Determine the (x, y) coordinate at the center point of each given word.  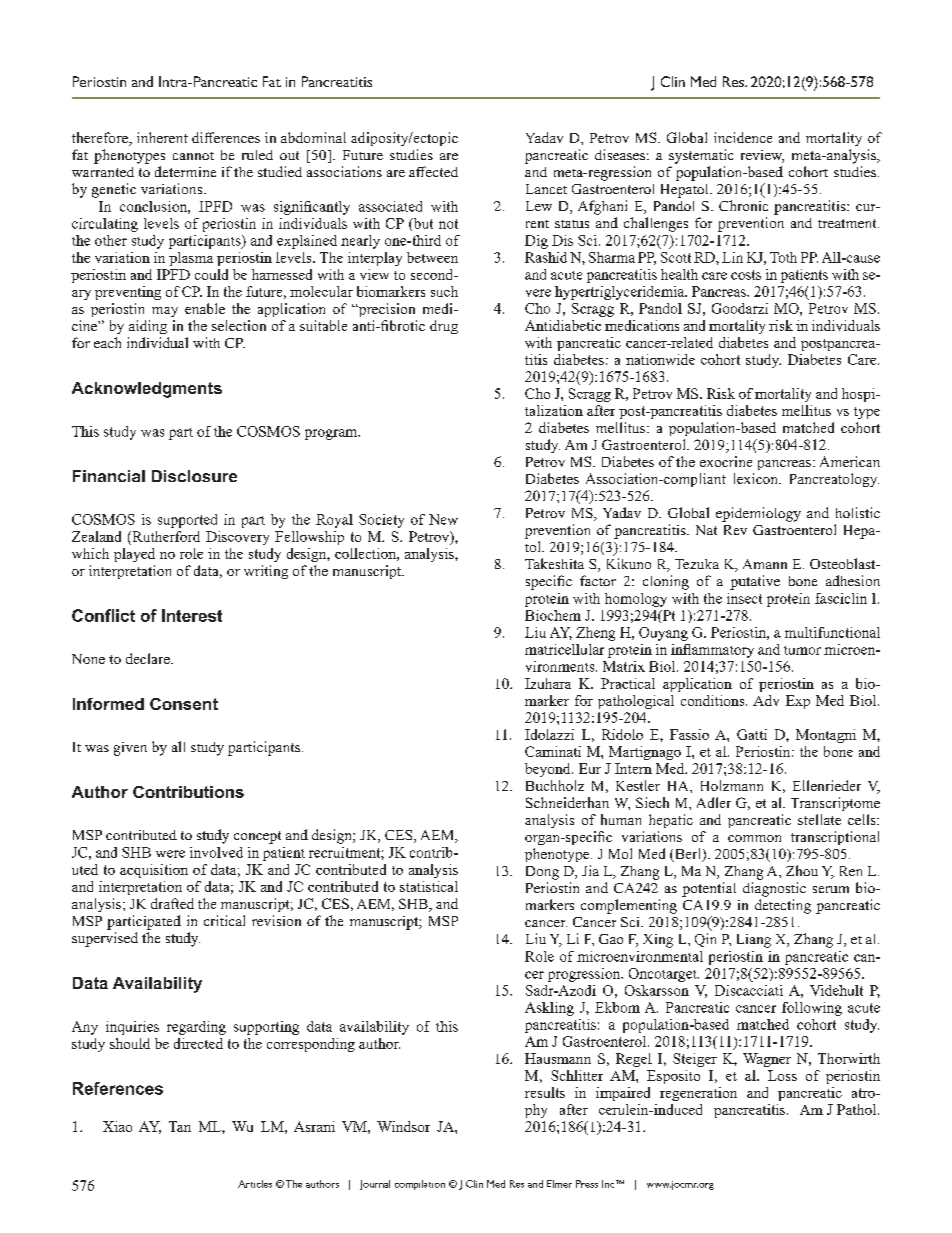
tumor (802, 650)
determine (185, 171)
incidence (743, 137)
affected (433, 171)
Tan (180, 1126)
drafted (172, 903)
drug (444, 327)
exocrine (726, 461)
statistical (429, 886)
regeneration (698, 1094)
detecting (783, 906)
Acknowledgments (147, 390)
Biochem (553, 615)
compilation (420, 1185)
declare (149, 658)
